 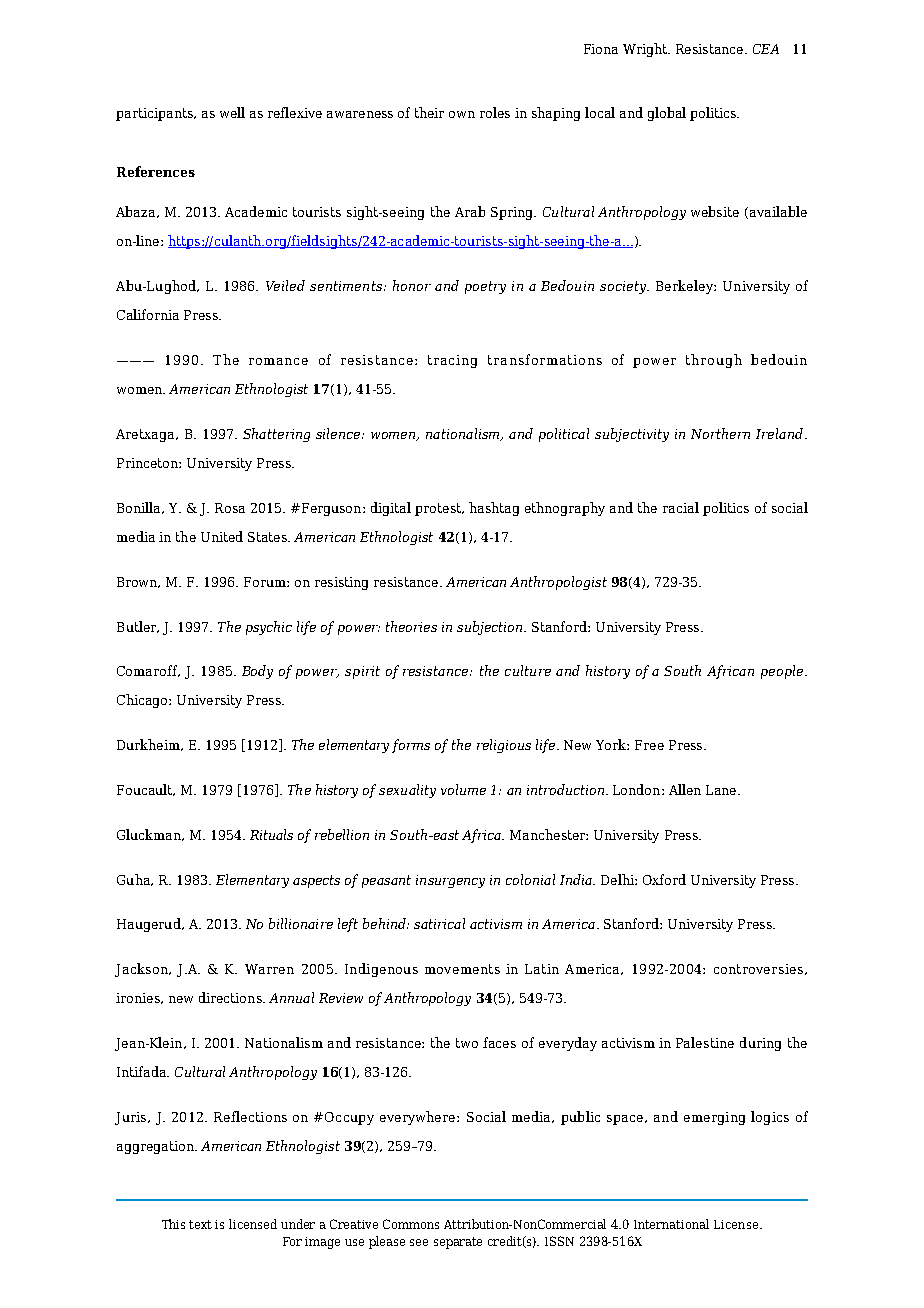 I want to click on separate, so click(x=458, y=1243).
